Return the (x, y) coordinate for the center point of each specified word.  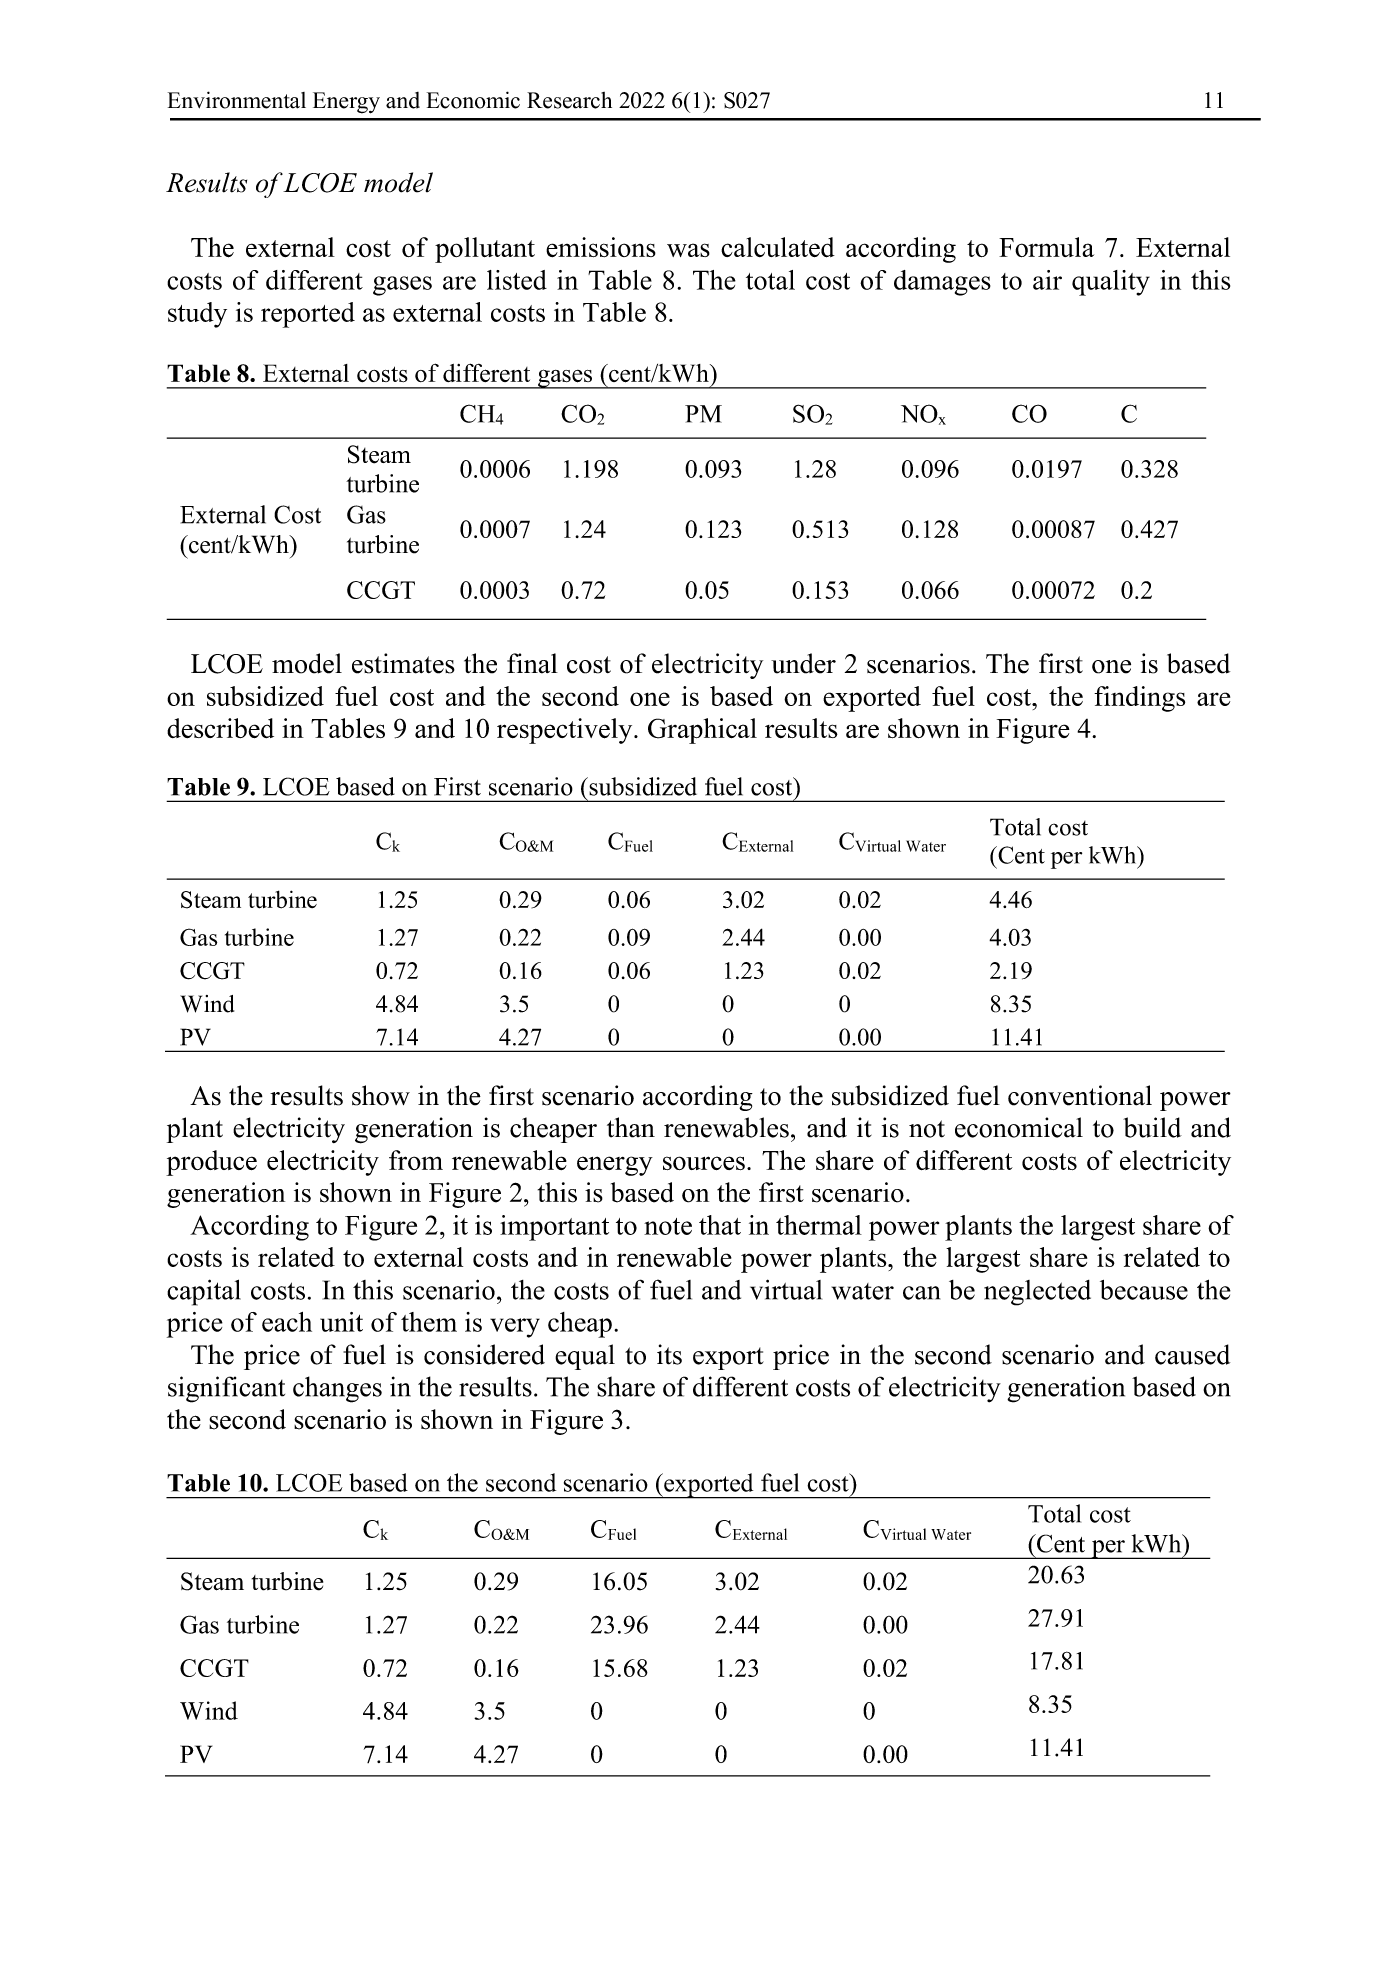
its (669, 1354)
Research (569, 100)
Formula (1046, 247)
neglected (1037, 1293)
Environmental (237, 100)
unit (341, 1322)
